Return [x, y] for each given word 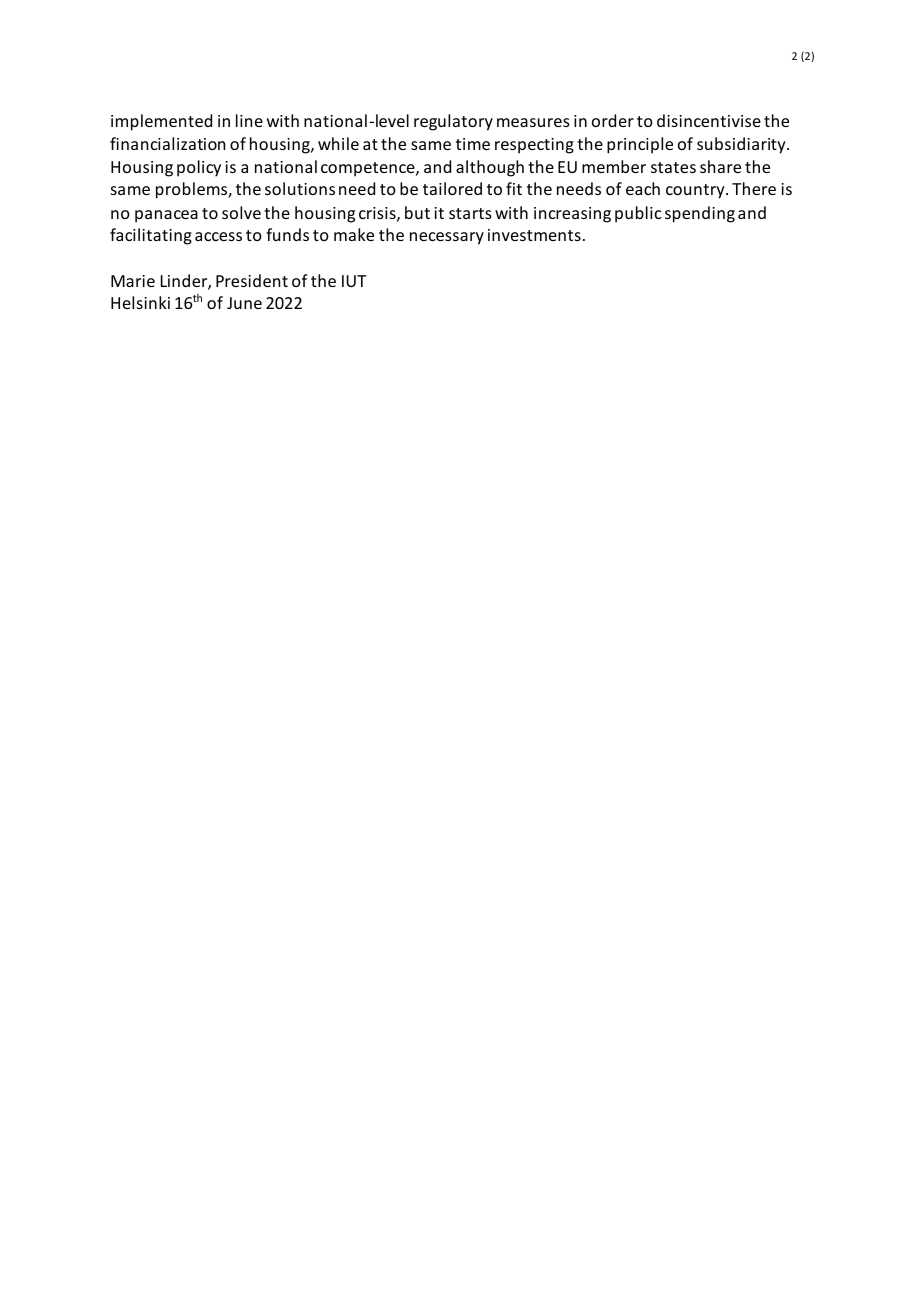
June [244, 303]
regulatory [453, 122]
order [613, 120]
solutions [300, 188]
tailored [452, 188]
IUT [354, 281]
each [643, 188]
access [218, 236]
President [252, 280]
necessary [447, 238]
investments [534, 235]
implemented [161, 122]
